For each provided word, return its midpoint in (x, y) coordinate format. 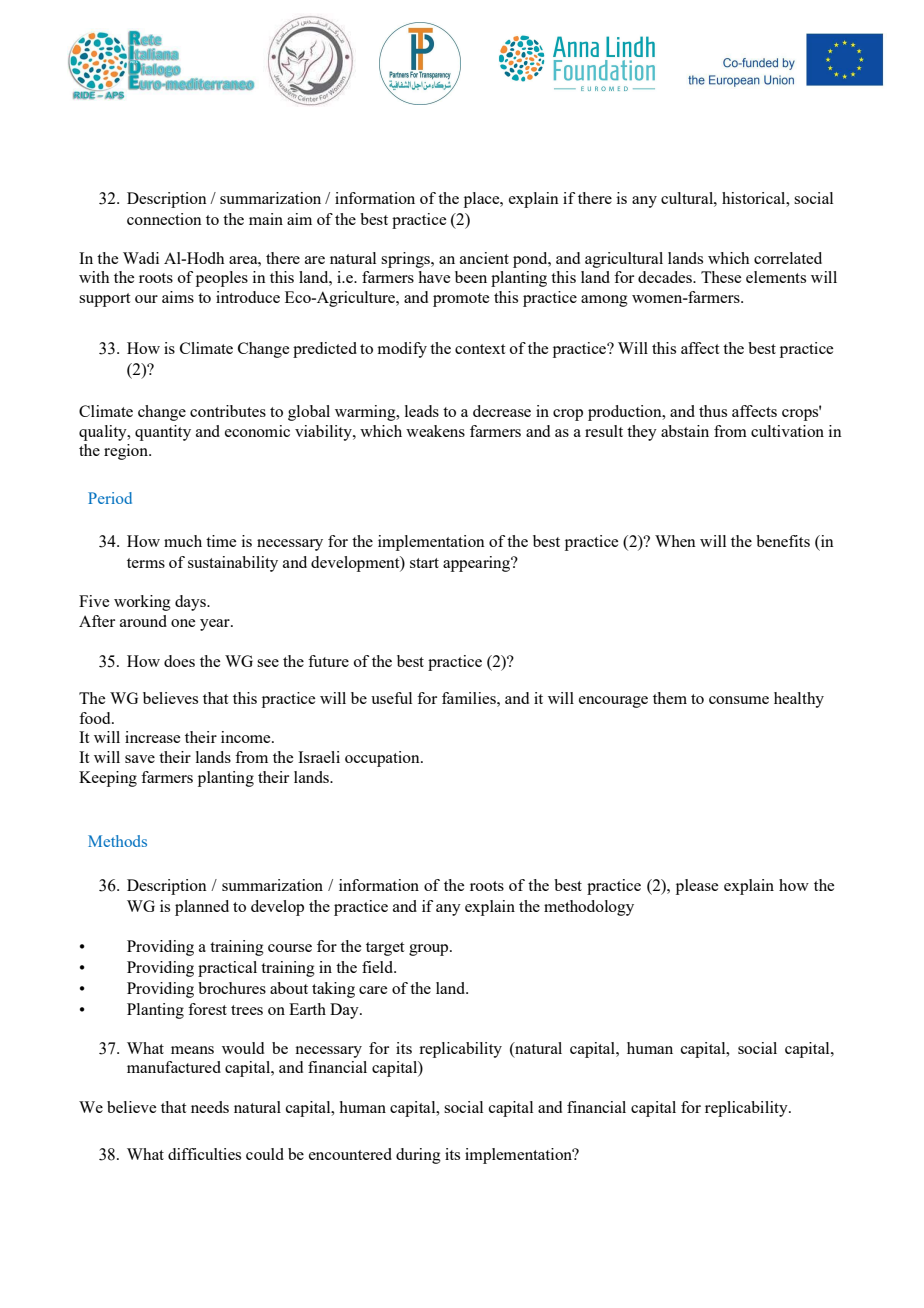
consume (739, 700)
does (179, 661)
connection (164, 219)
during (418, 1156)
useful (391, 698)
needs (210, 1107)
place (483, 200)
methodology (589, 908)
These (721, 277)
